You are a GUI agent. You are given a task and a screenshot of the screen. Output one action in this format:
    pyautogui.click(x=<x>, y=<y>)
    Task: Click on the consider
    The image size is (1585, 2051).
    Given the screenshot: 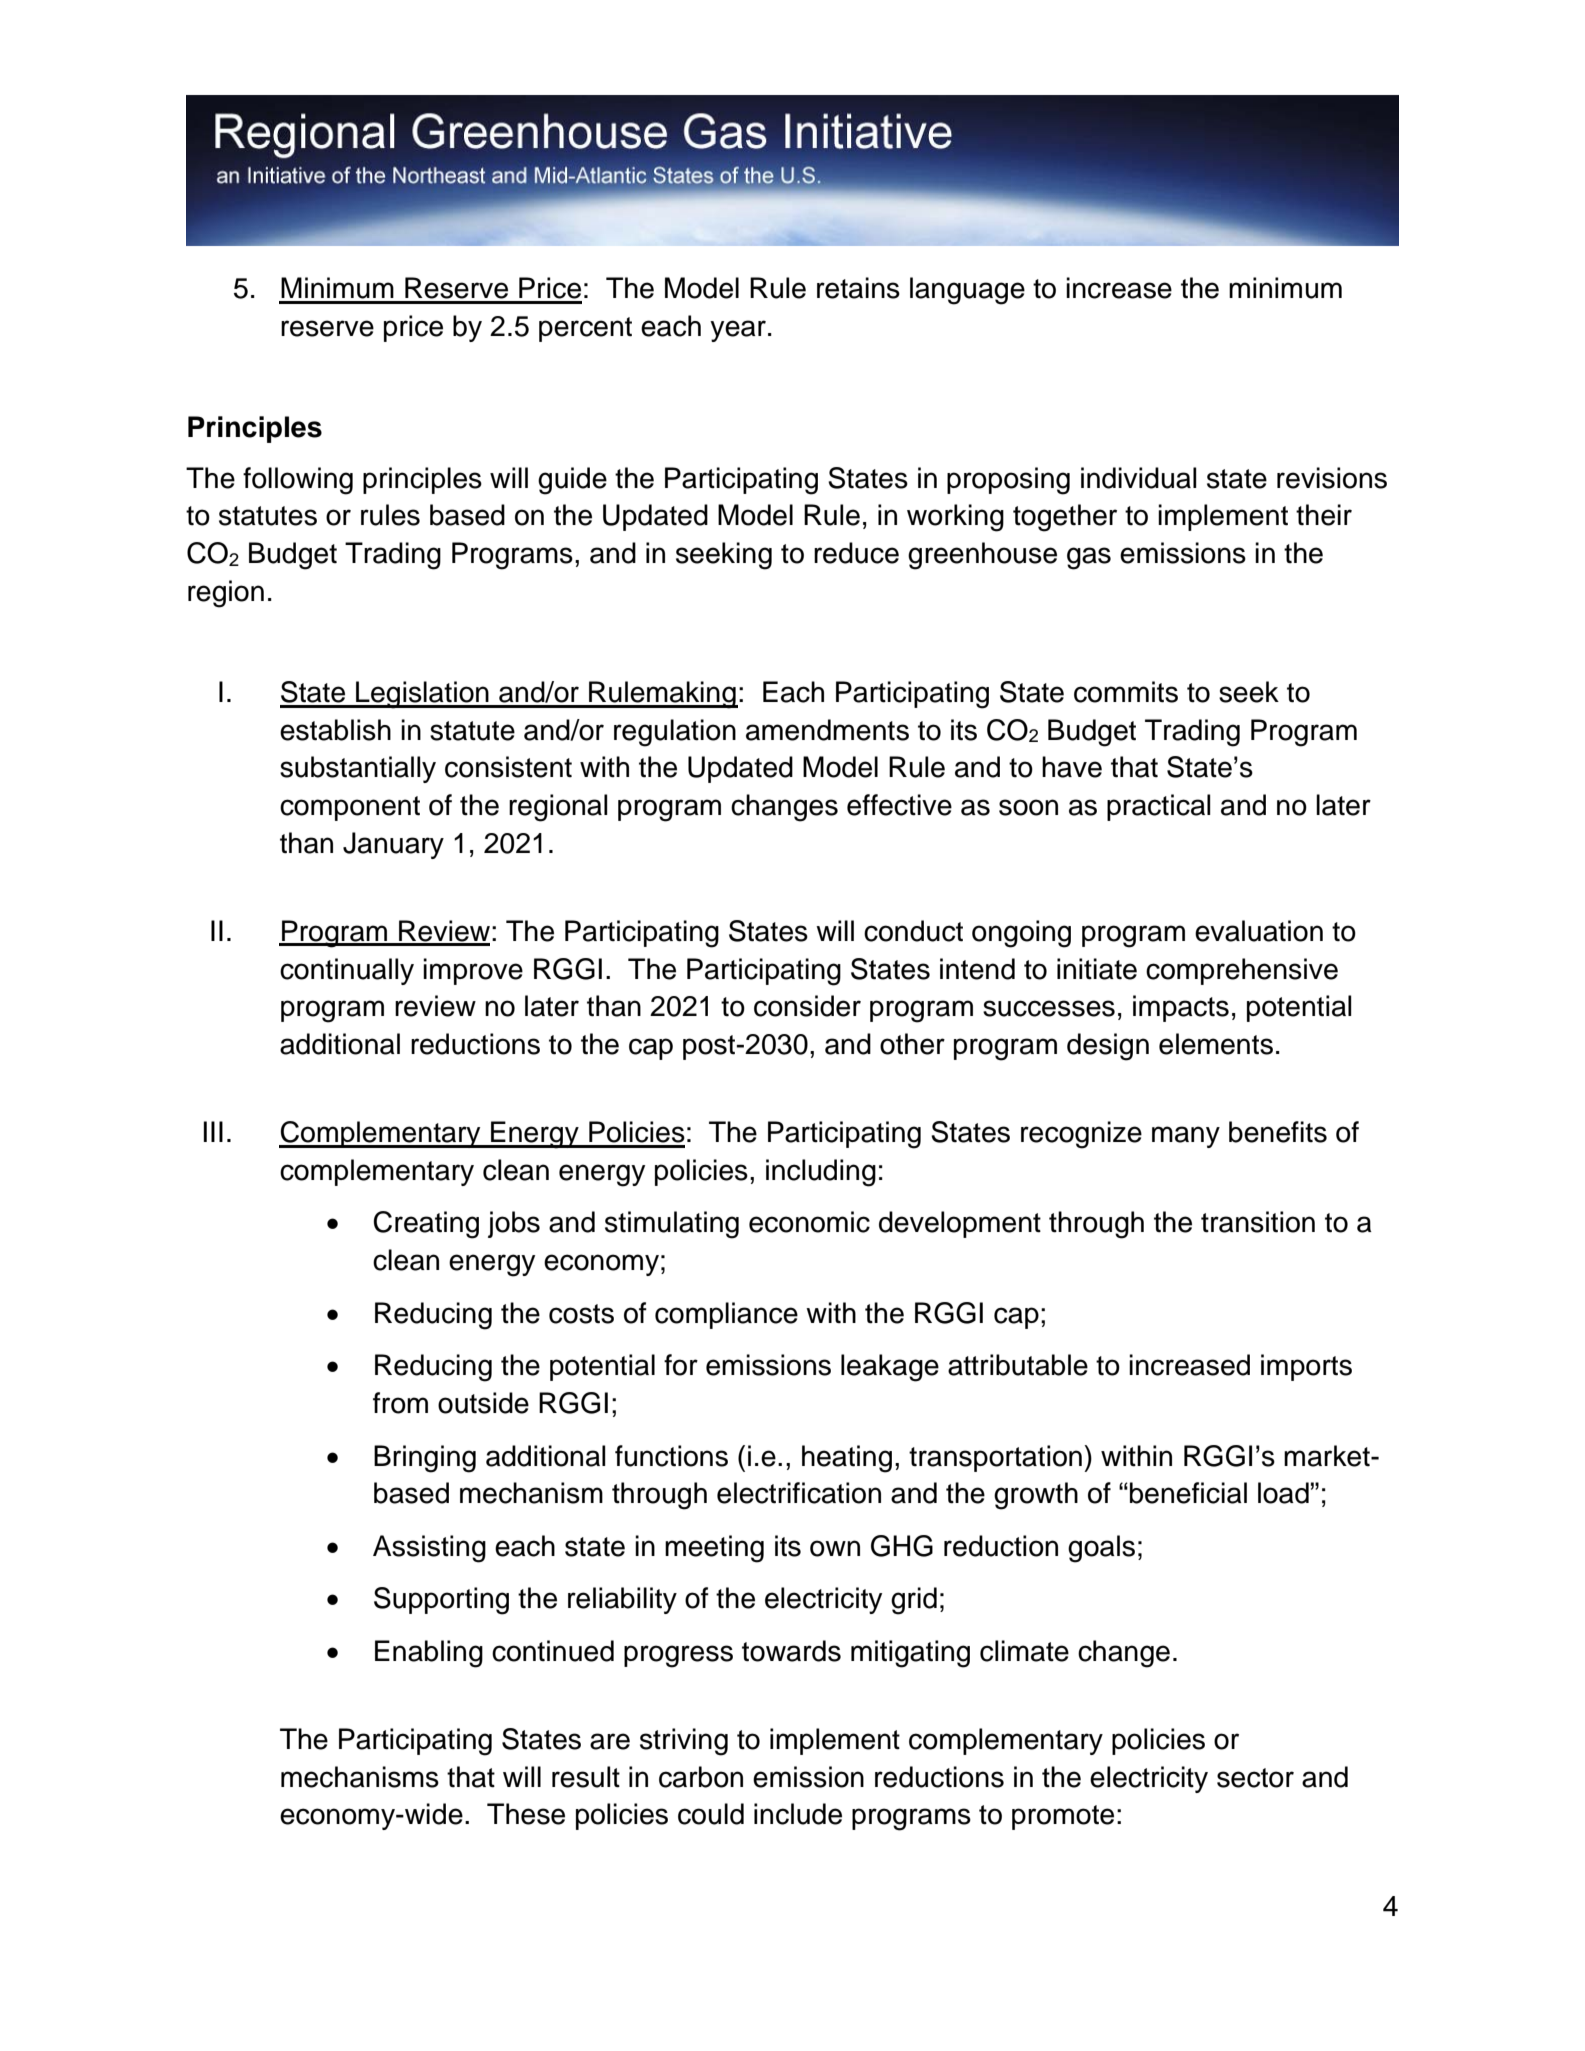 What is the action you would take?
    pyautogui.click(x=807, y=1006)
